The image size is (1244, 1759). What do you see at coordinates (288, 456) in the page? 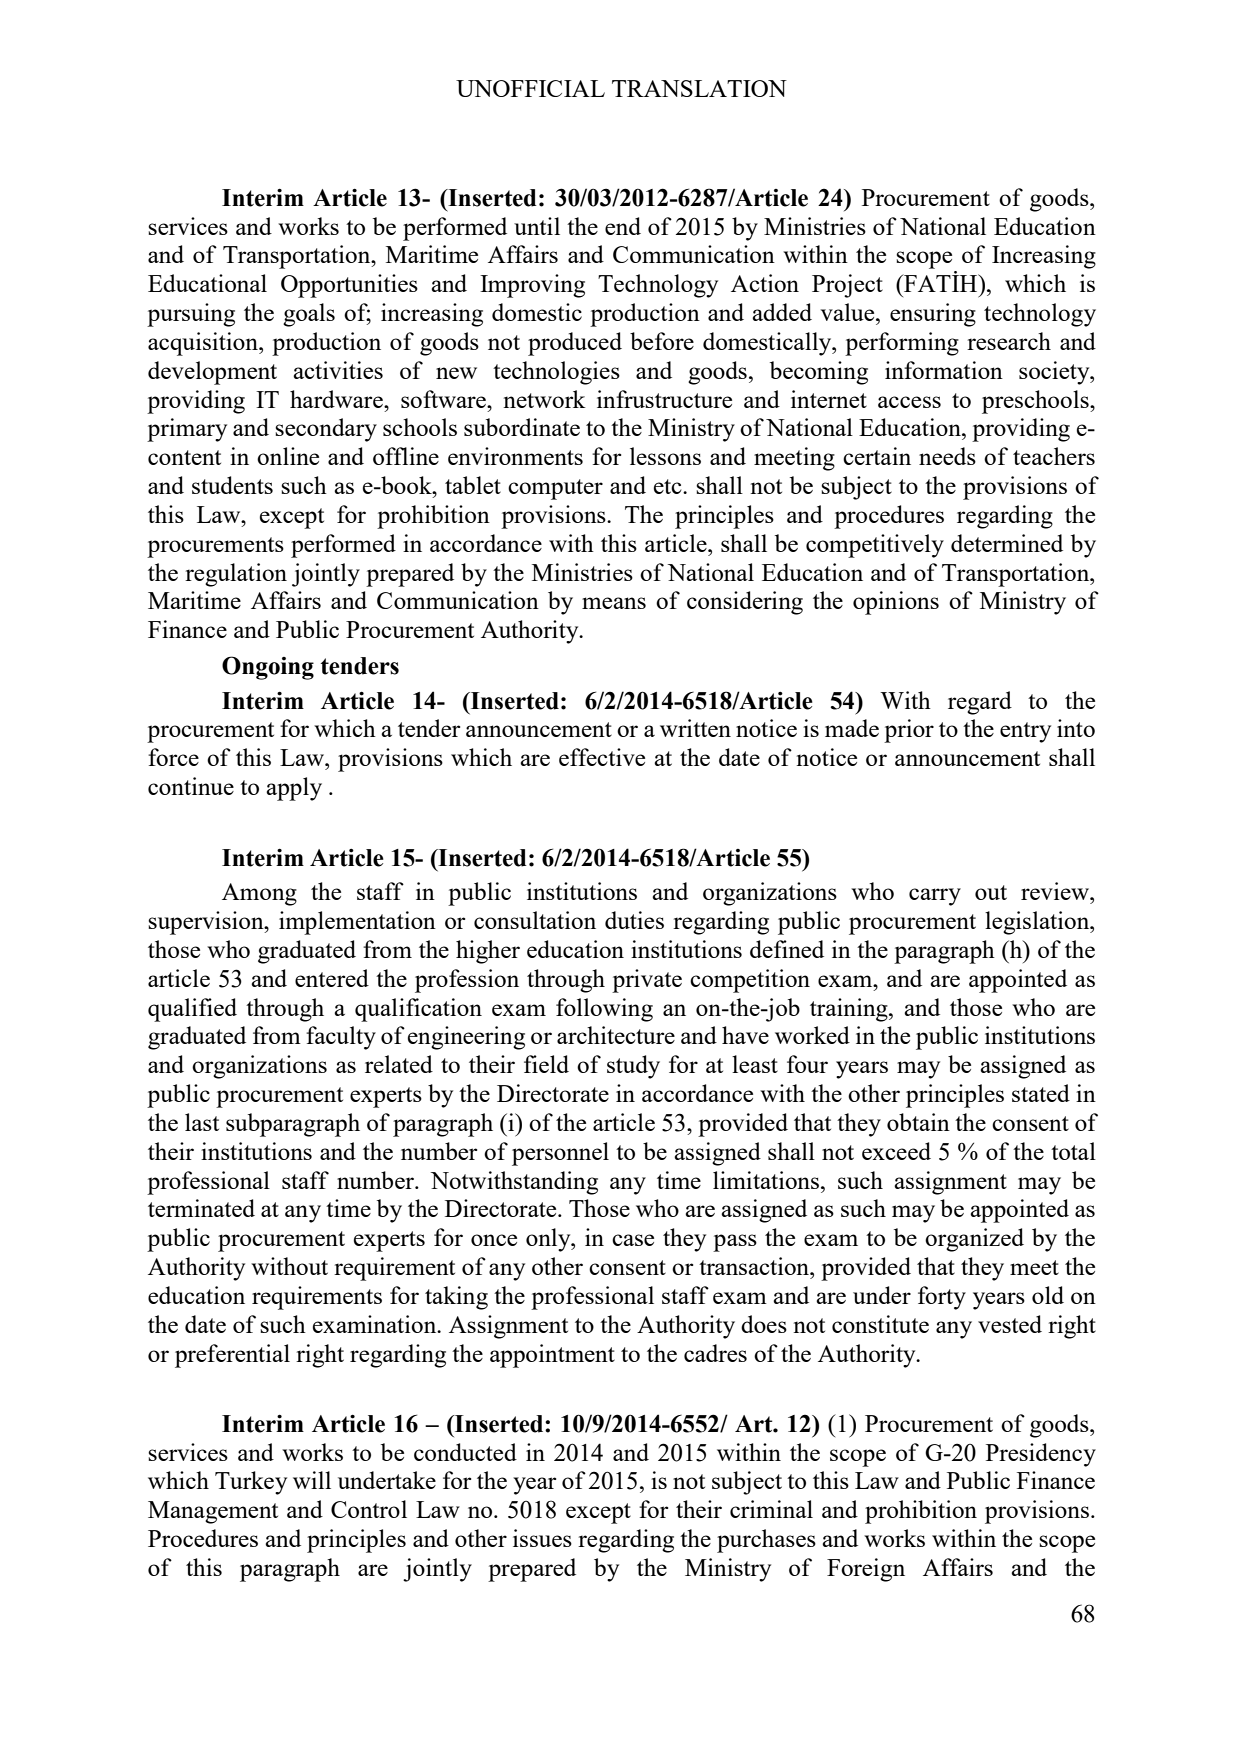
I see `online` at bounding box center [288, 456].
